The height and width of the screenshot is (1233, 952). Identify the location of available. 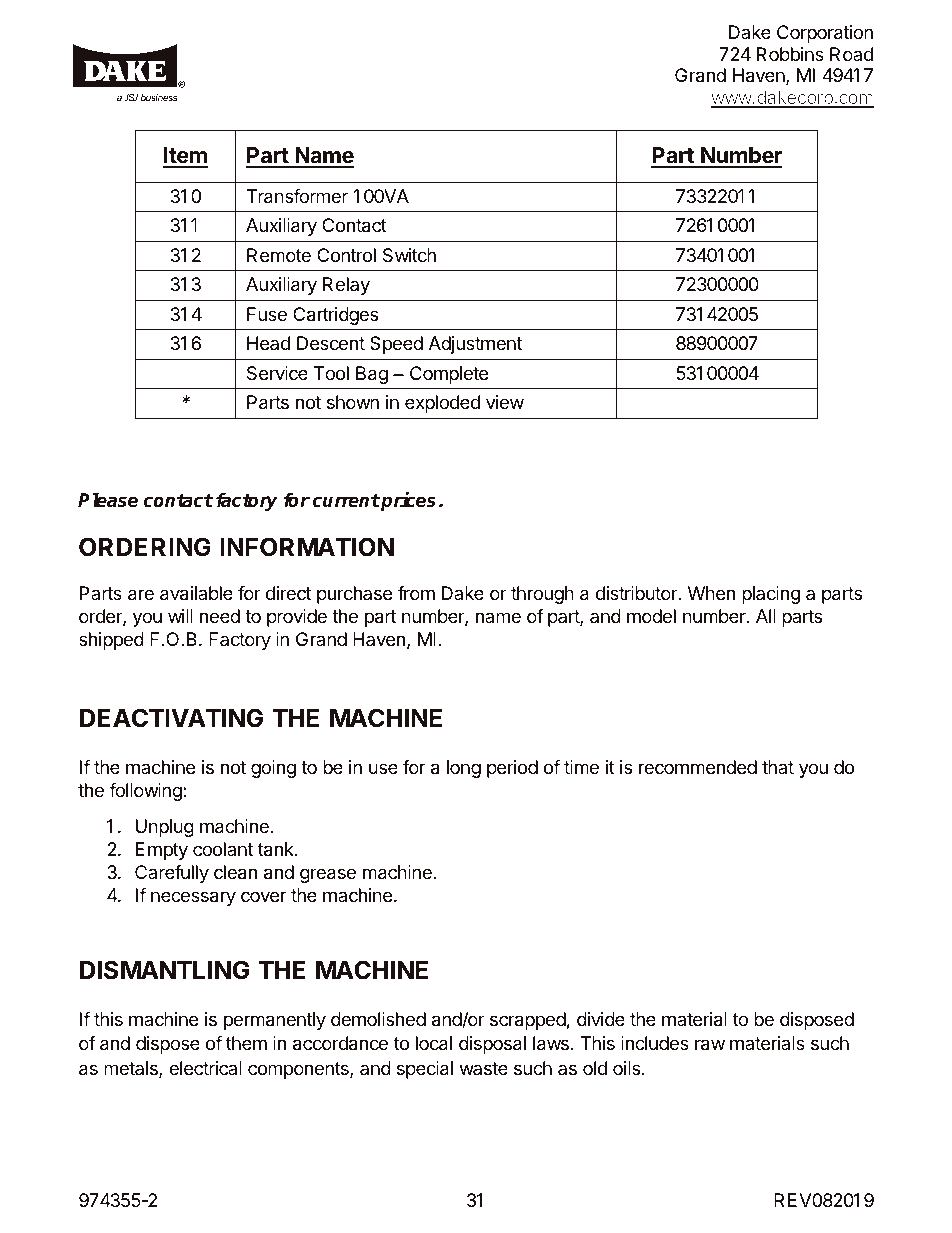
(196, 593).
